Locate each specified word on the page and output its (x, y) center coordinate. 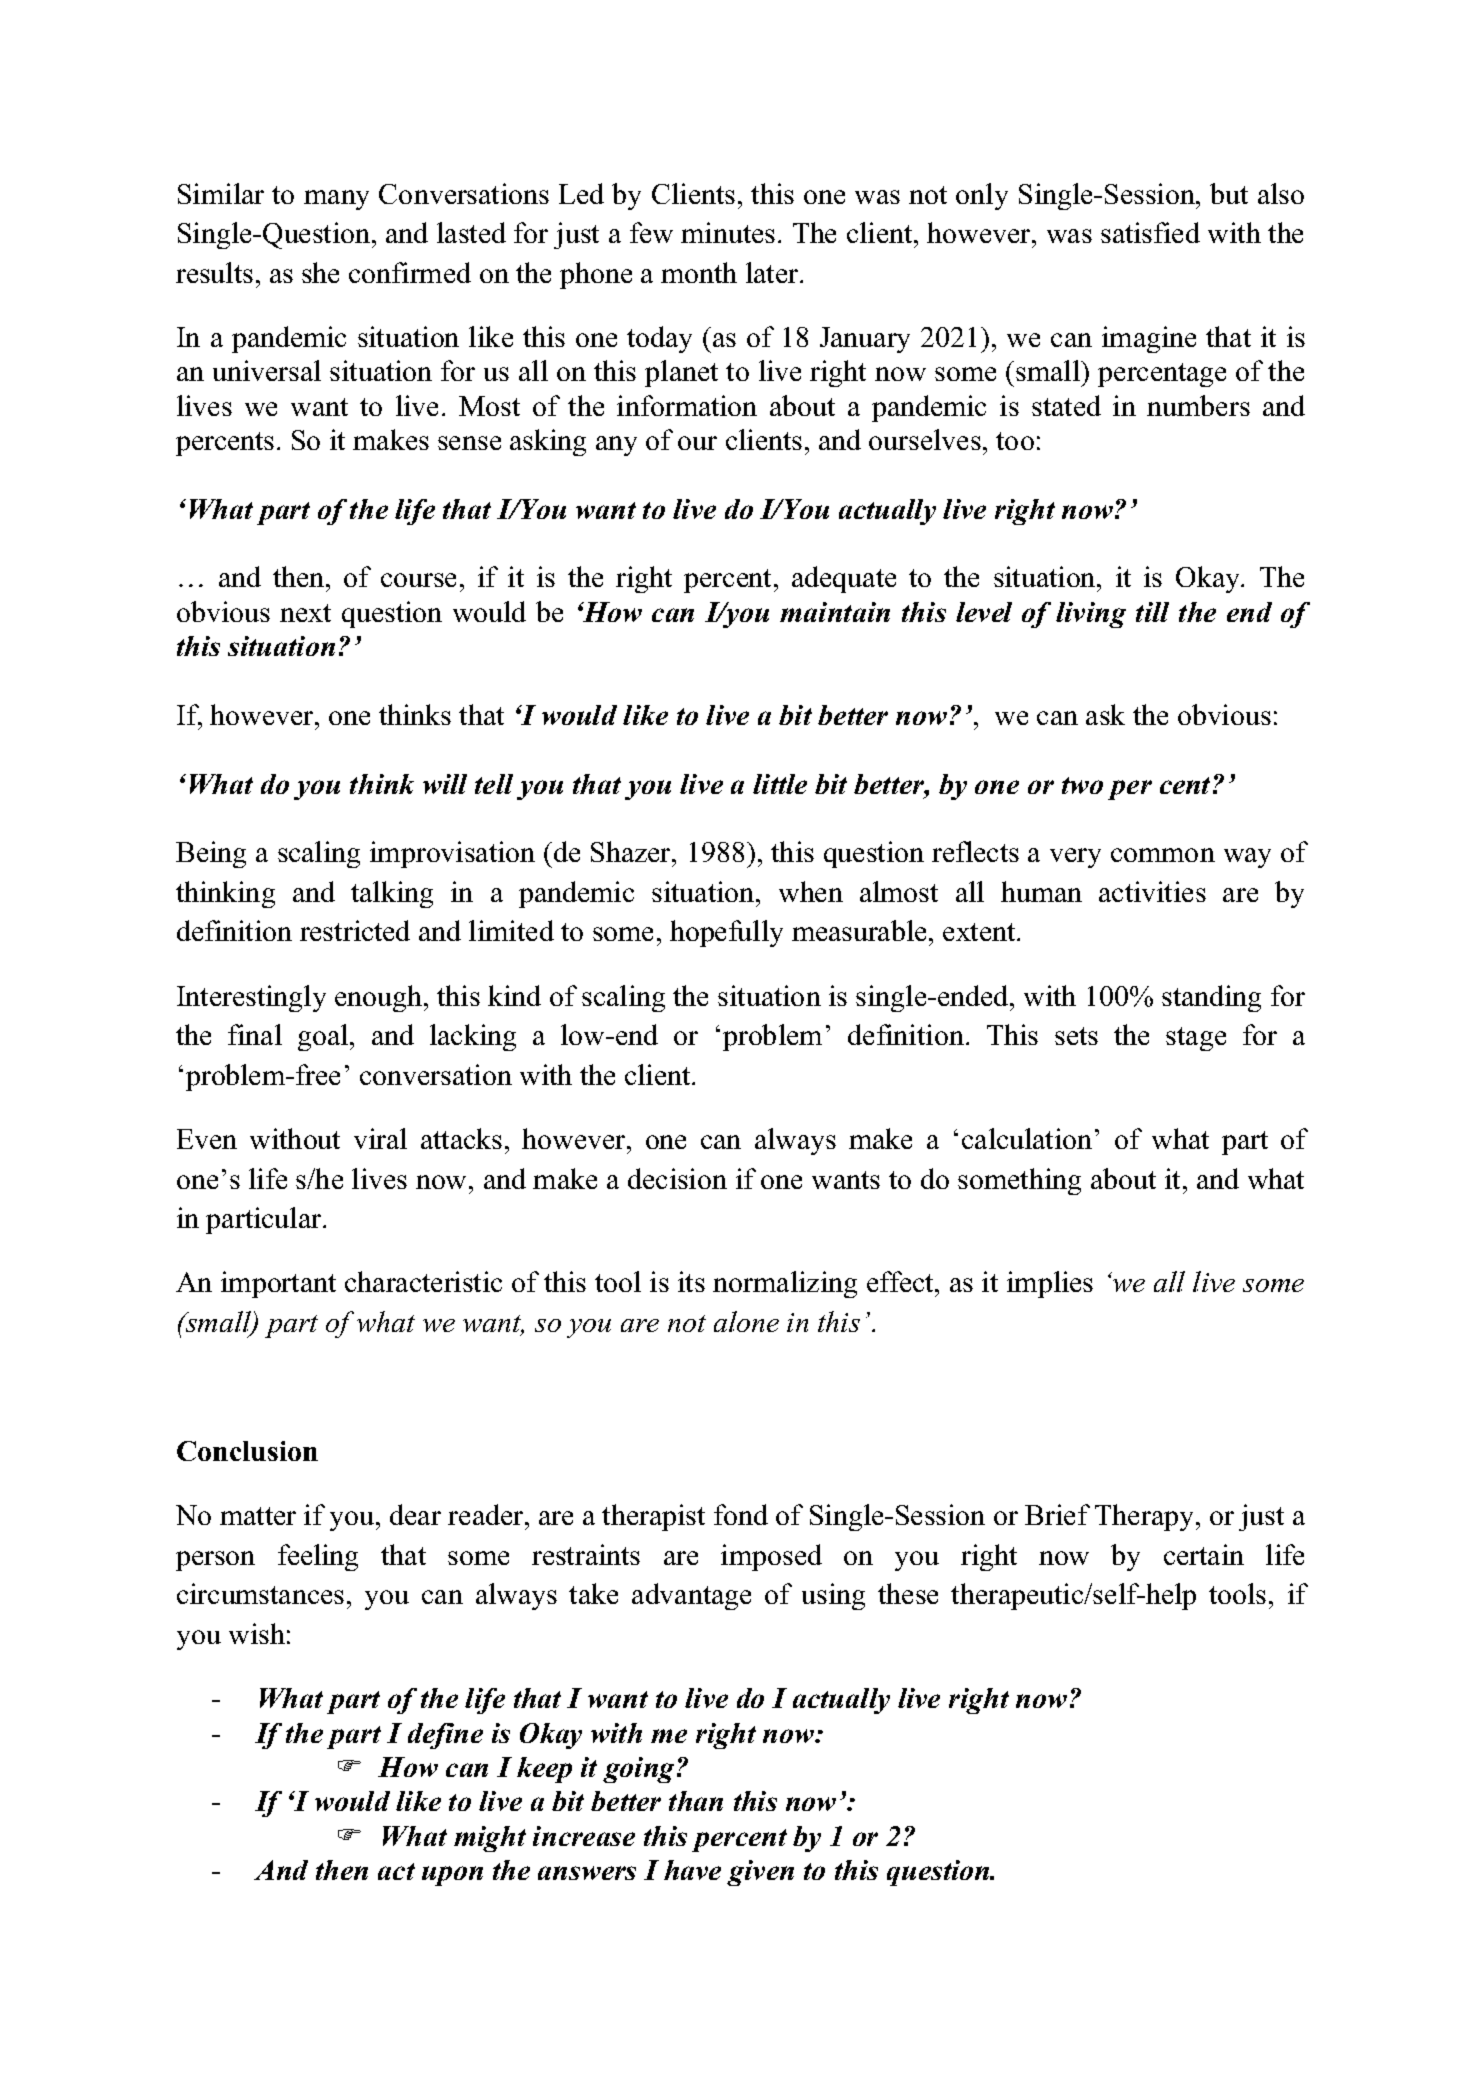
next (305, 613)
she (320, 272)
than (696, 1801)
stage (1196, 1039)
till (1152, 612)
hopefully (726, 933)
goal (323, 1037)
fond (741, 1514)
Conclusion (247, 1451)
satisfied (1150, 232)
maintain (835, 612)
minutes (728, 232)
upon (452, 1876)
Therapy (1144, 1517)
